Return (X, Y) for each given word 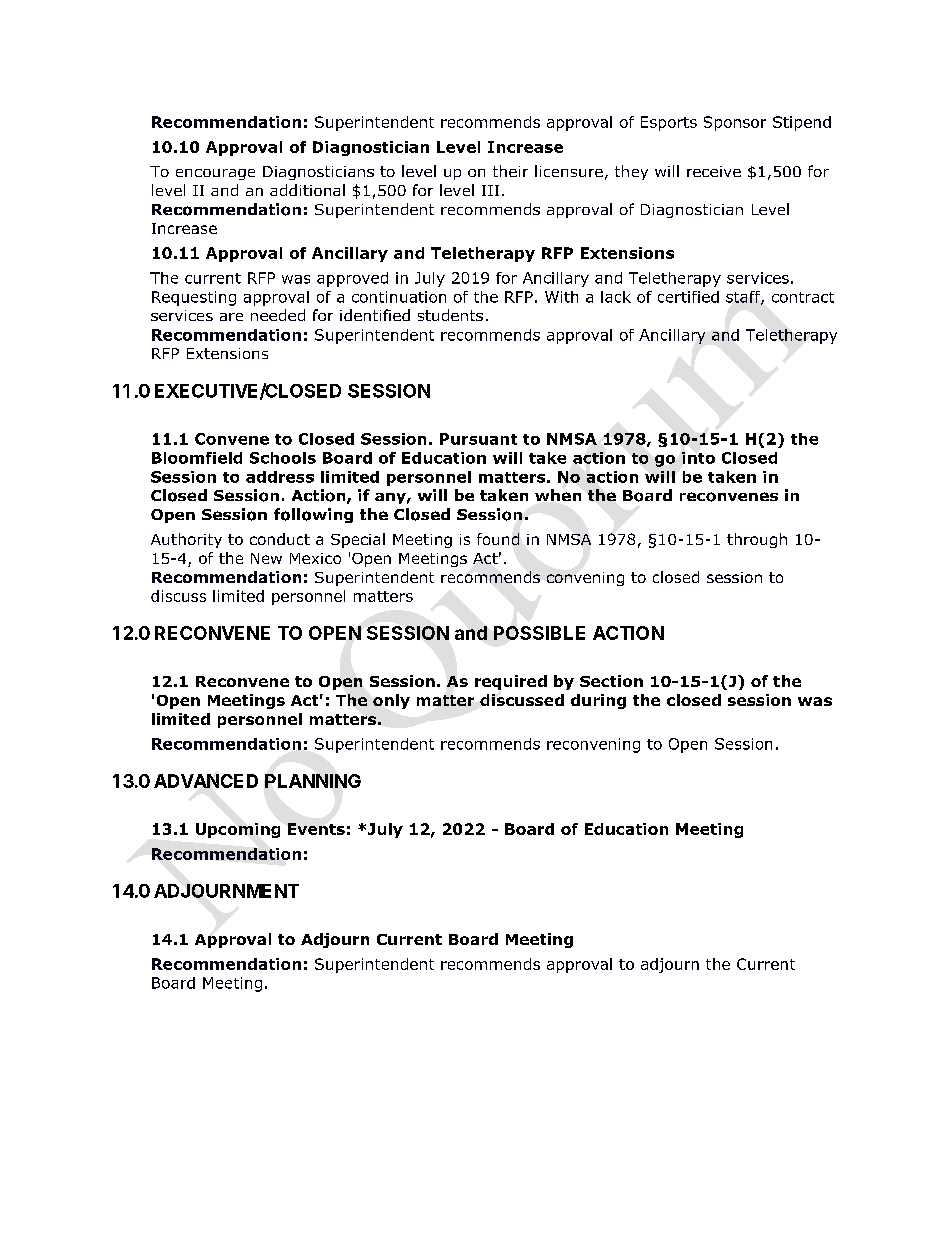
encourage (215, 174)
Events (316, 829)
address (280, 477)
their (510, 171)
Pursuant (478, 439)
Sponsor (735, 123)
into (698, 458)
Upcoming (238, 830)
